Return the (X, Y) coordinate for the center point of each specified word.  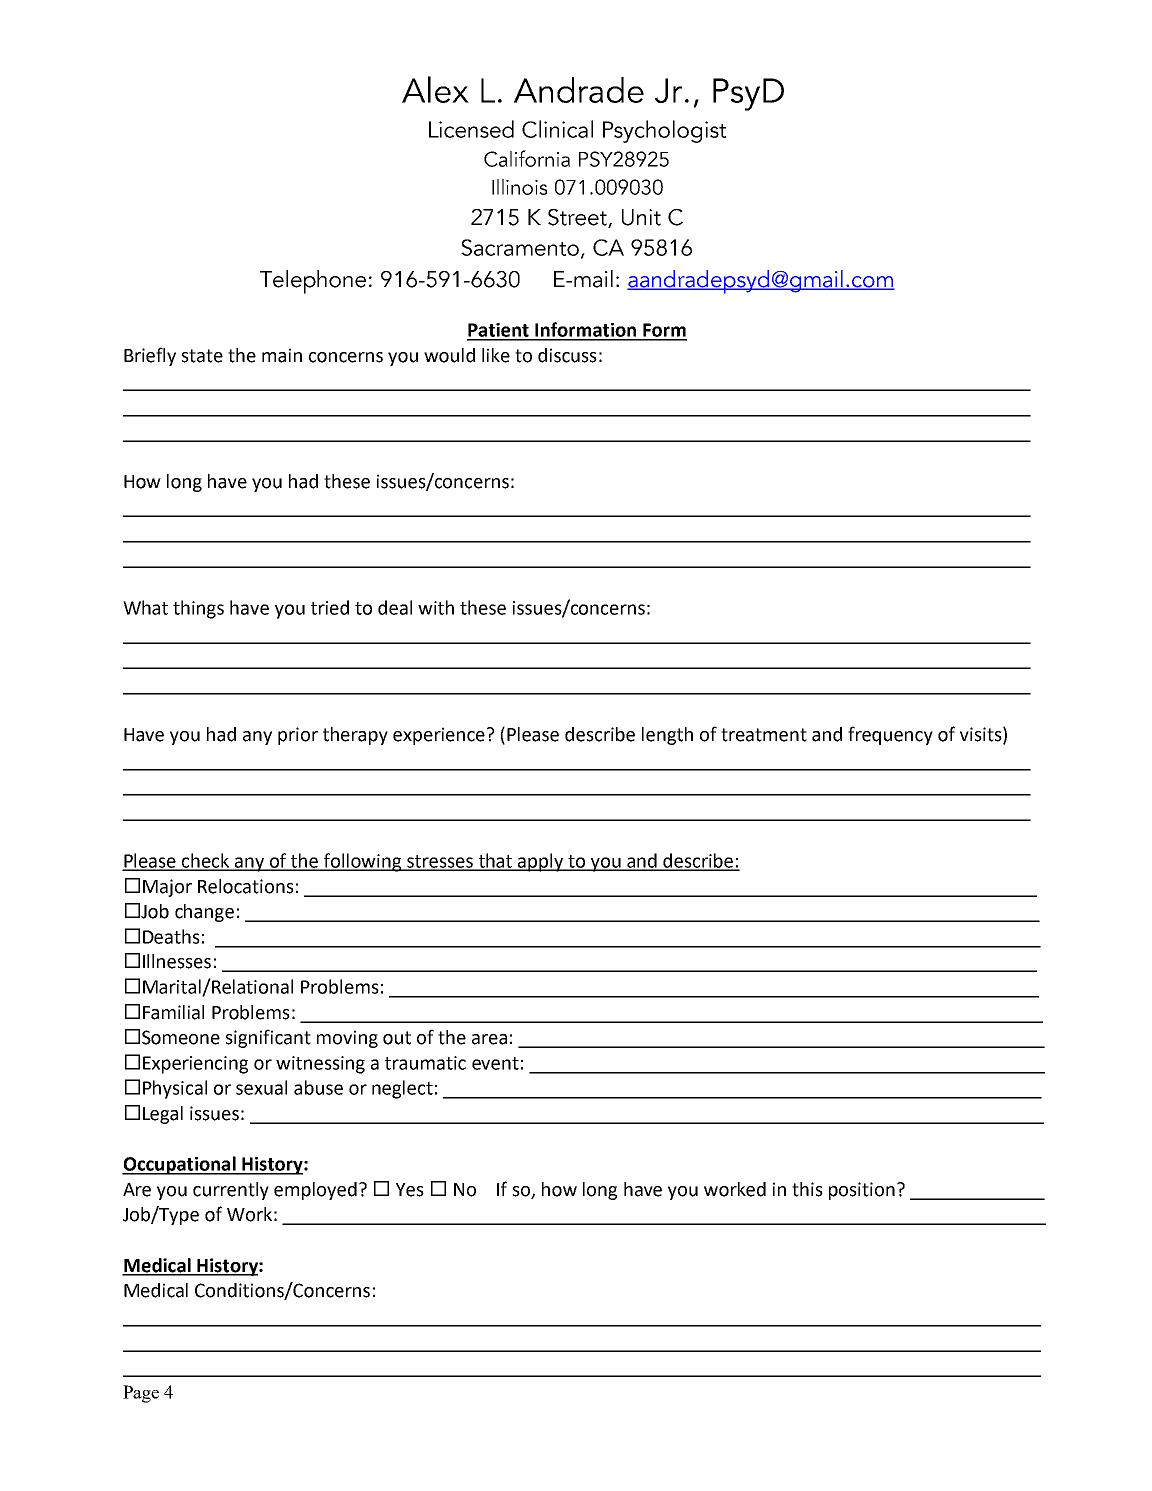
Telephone (313, 282)
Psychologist (664, 131)
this (807, 1189)
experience (439, 736)
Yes (410, 1190)
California (527, 158)
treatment (764, 735)
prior (298, 736)
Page (141, 1394)
